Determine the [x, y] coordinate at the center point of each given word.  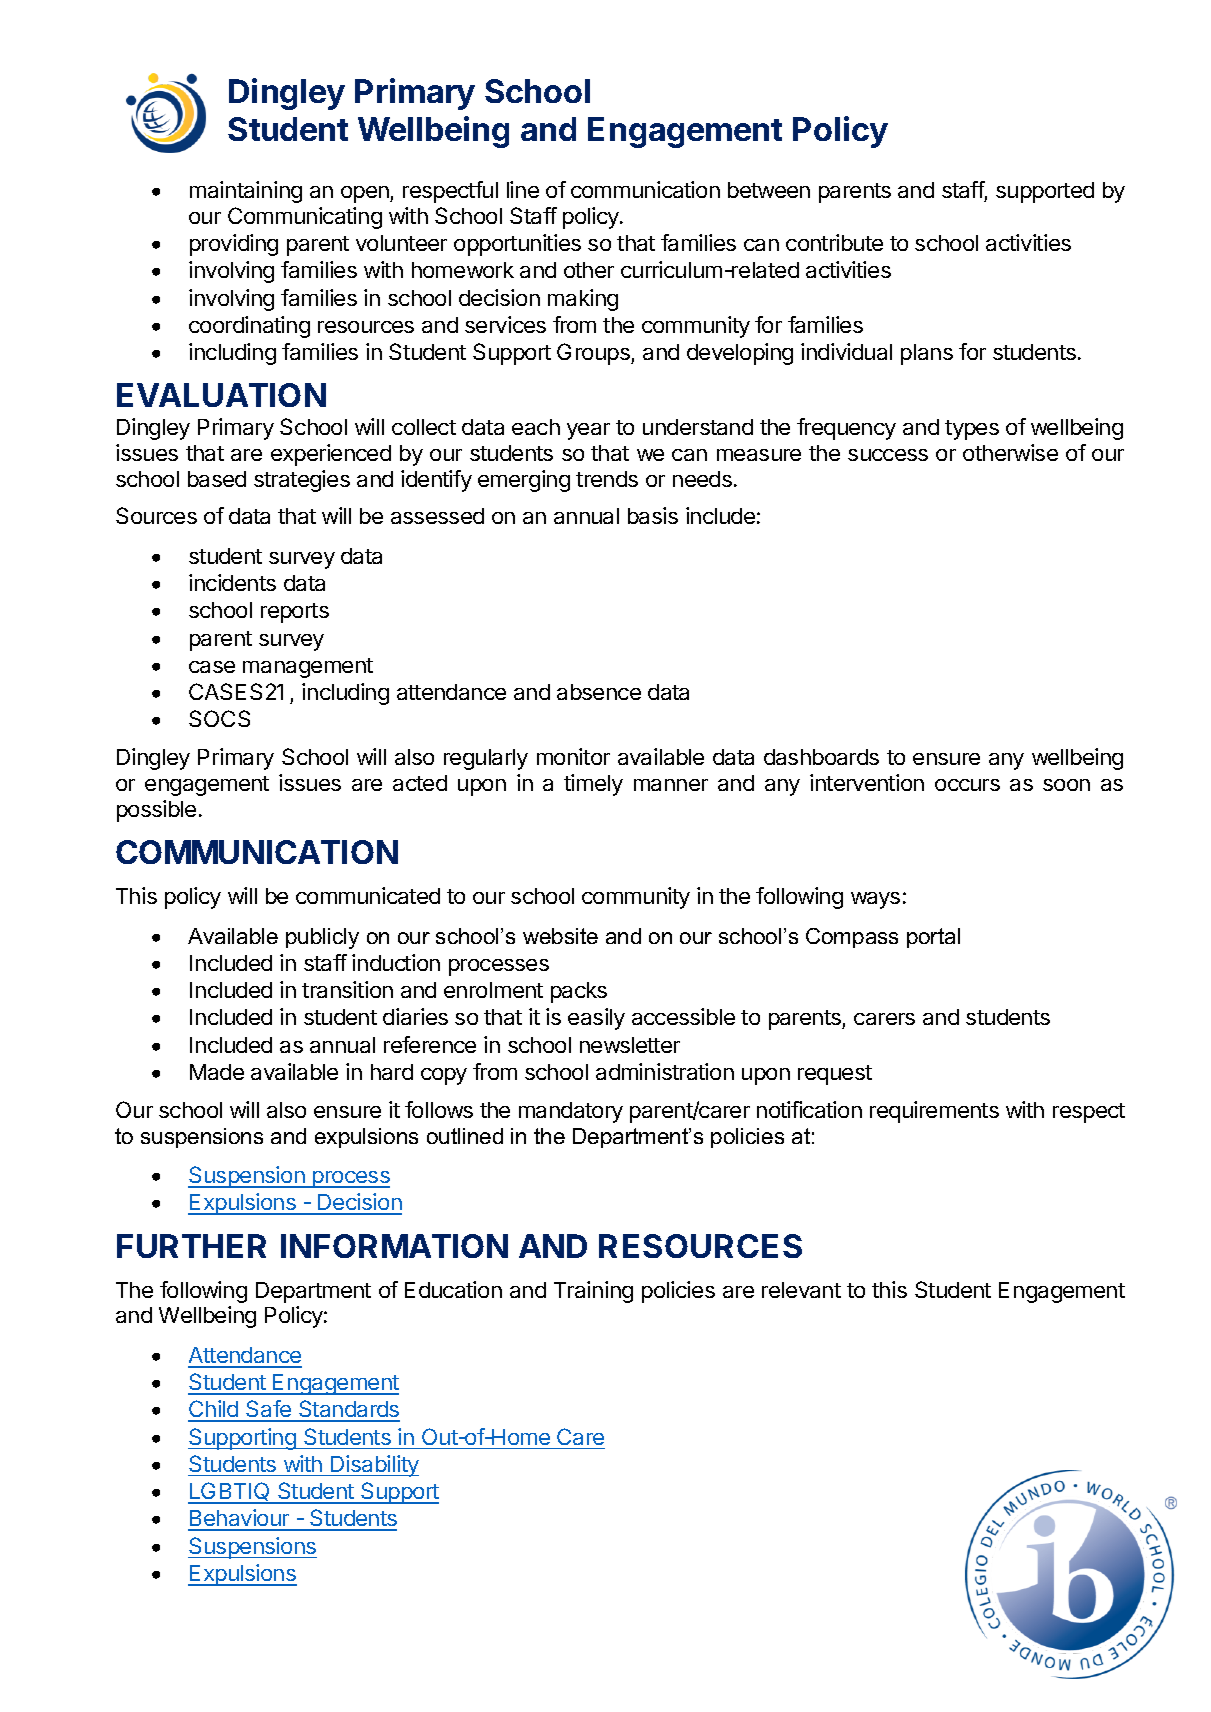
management [308, 668]
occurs [967, 785]
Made [217, 1072]
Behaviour [240, 1519]
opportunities [517, 245]
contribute [834, 242]
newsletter [630, 1045]
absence [599, 692]
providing [234, 245]
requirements [934, 1112]
